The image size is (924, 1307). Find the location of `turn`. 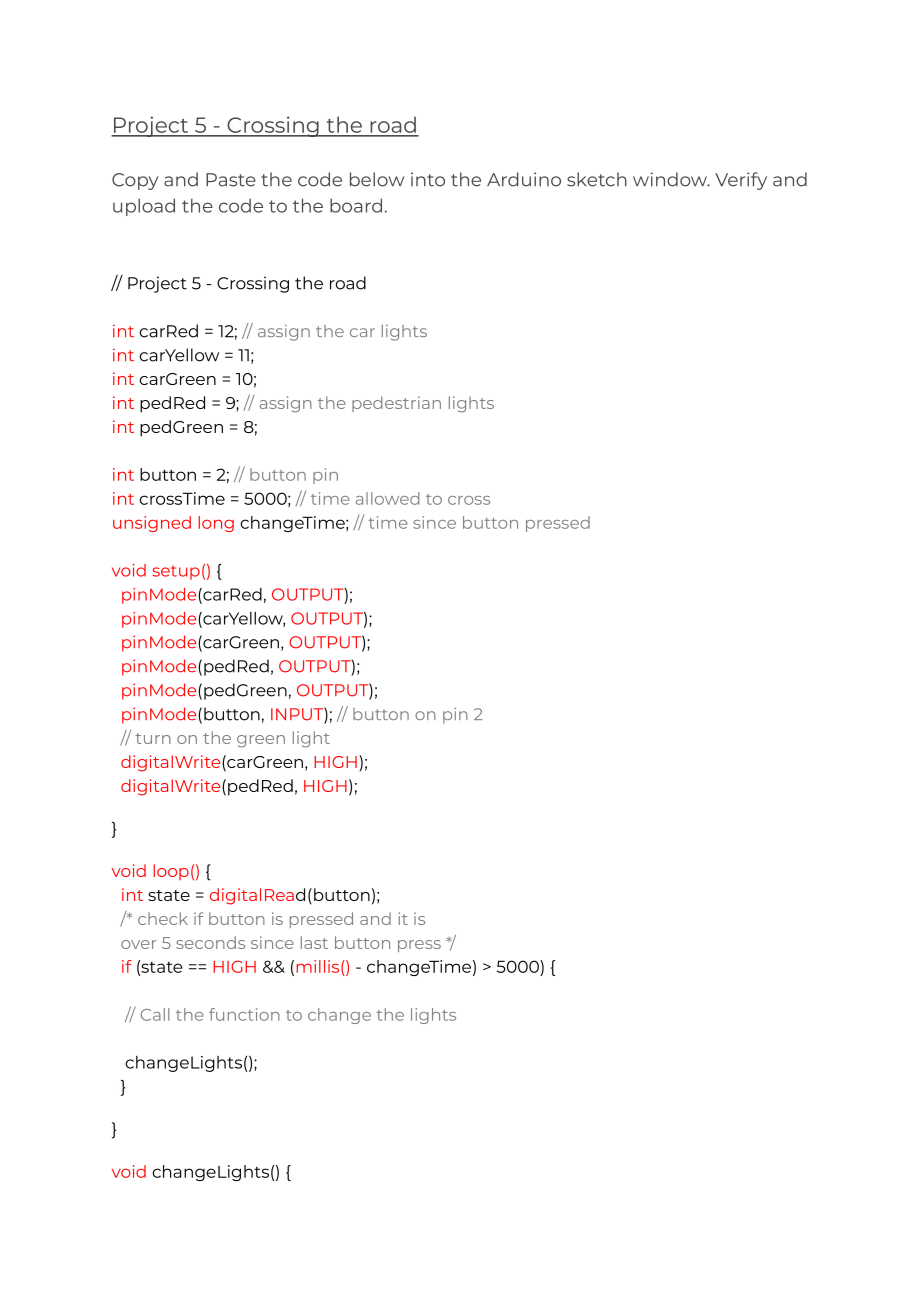

turn is located at coordinates (153, 738).
